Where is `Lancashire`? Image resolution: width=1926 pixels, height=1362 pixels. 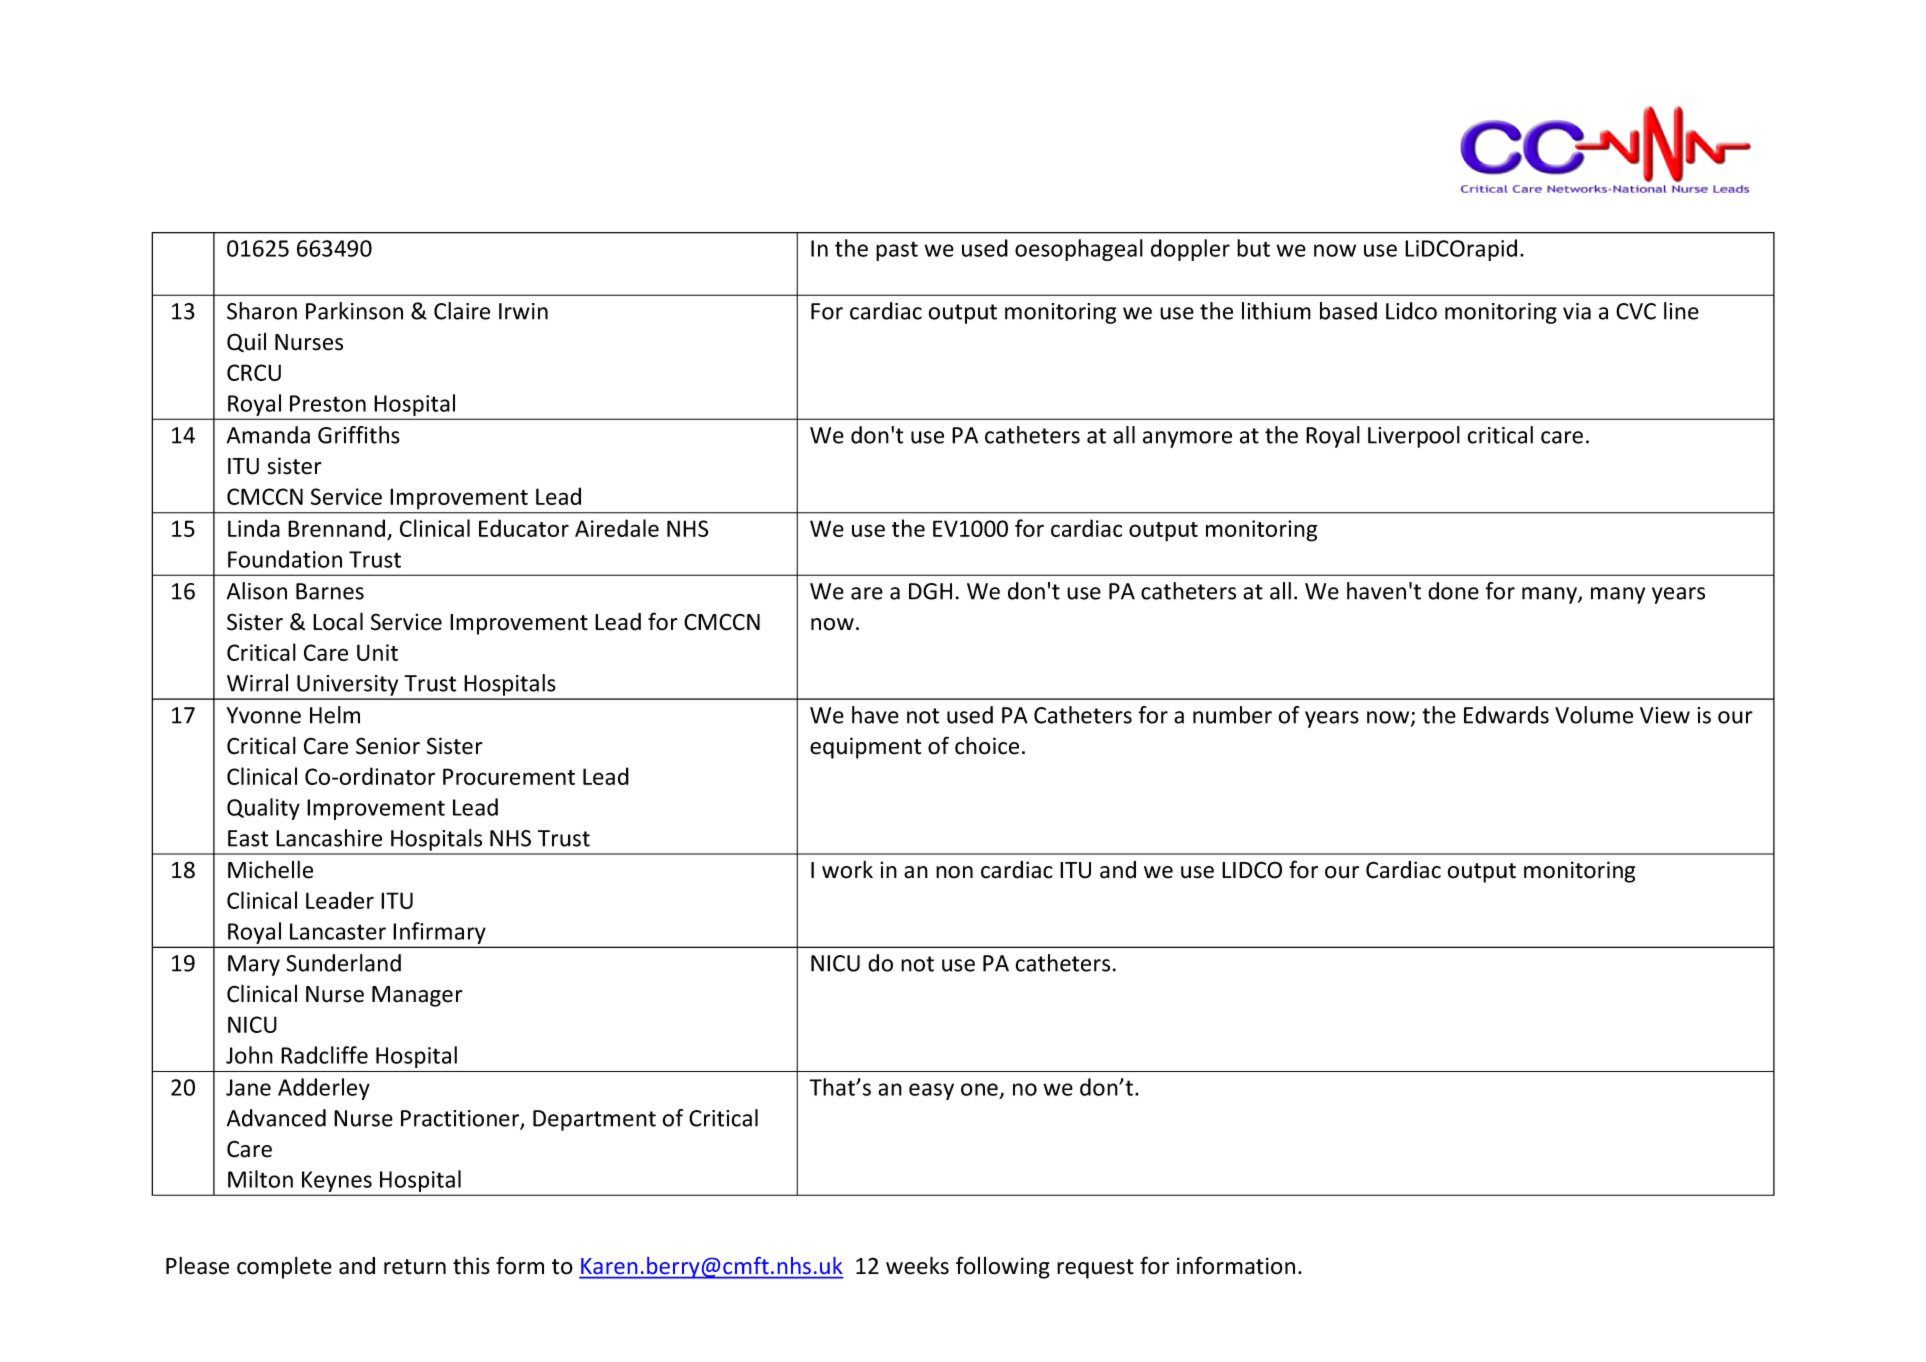 Lancashire is located at coordinates (329, 838).
